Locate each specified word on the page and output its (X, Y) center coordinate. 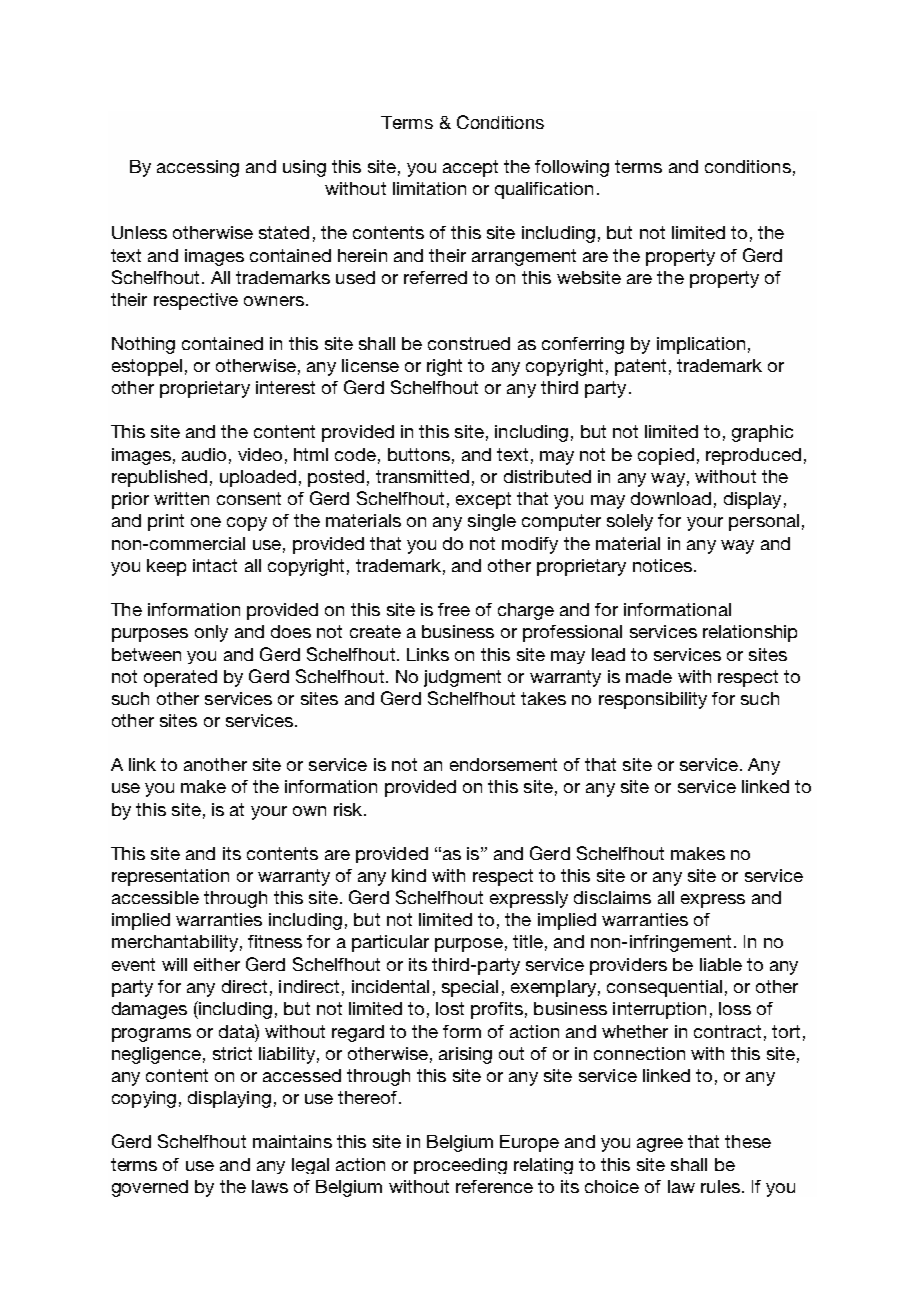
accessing (198, 168)
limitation (429, 188)
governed (150, 1188)
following (572, 168)
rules (720, 1186)
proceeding (460, 1166)
